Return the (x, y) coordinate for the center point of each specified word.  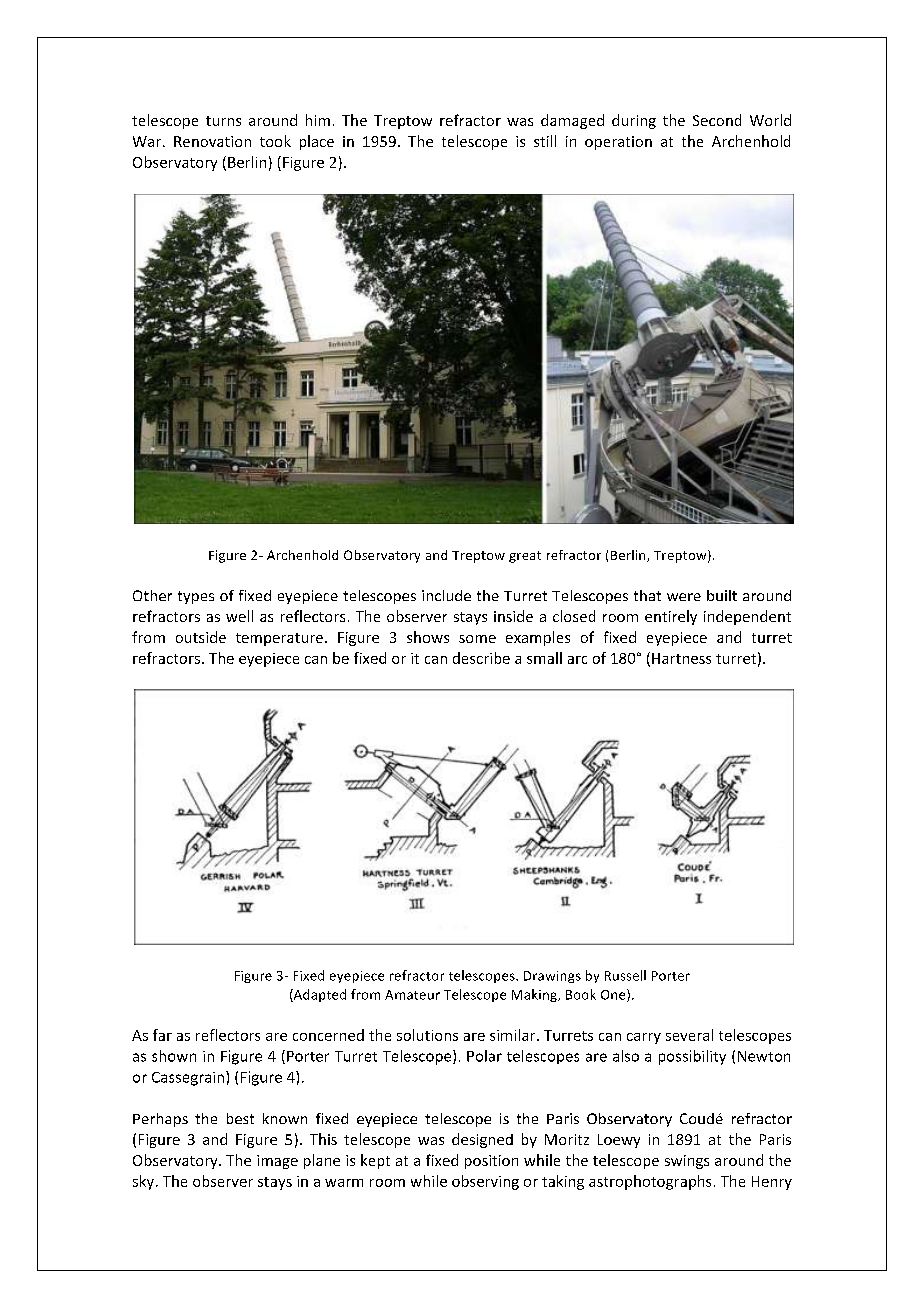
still (545, 141)
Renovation (212, 141)
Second (717, 120)
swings (687, 1162)
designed (482, 1140)
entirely (671, 617)
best (240, 1118)
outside (201, 637)
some (477, 639)
